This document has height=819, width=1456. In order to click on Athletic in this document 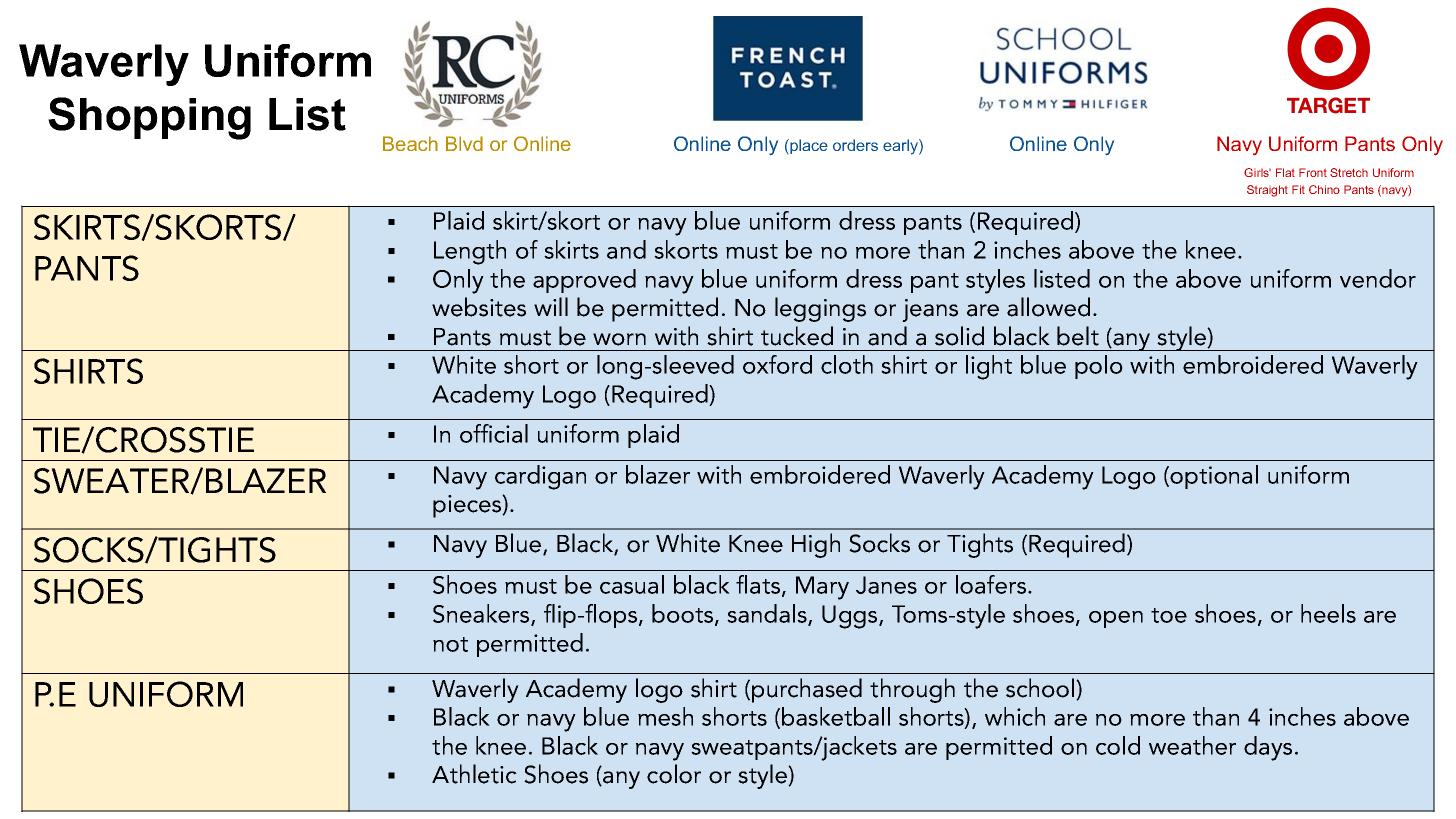, I will do `click(474, 774)`.
